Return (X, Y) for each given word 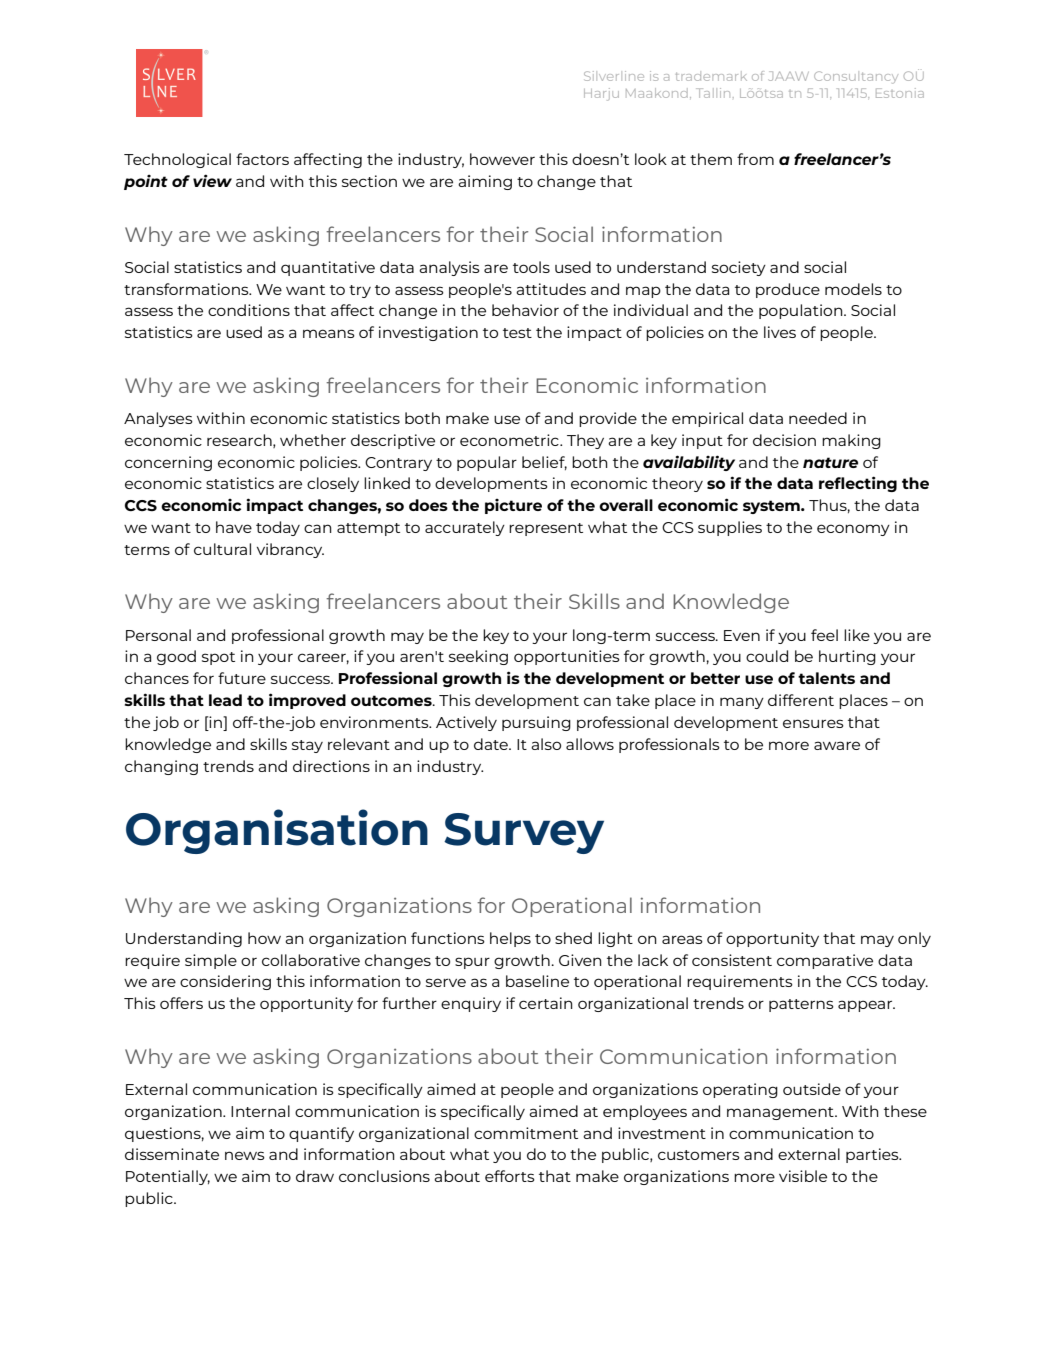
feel (824, 635)
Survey (524, 833)
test (517, 333)
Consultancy (856, 77)
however (502, 159)
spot (218, 658)
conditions (249, 310)
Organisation (277, 831)
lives (780, 332)
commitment (526, 1133)
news (245, 1155)
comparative (825, 961)
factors (262, 159)
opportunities (567, 657)
